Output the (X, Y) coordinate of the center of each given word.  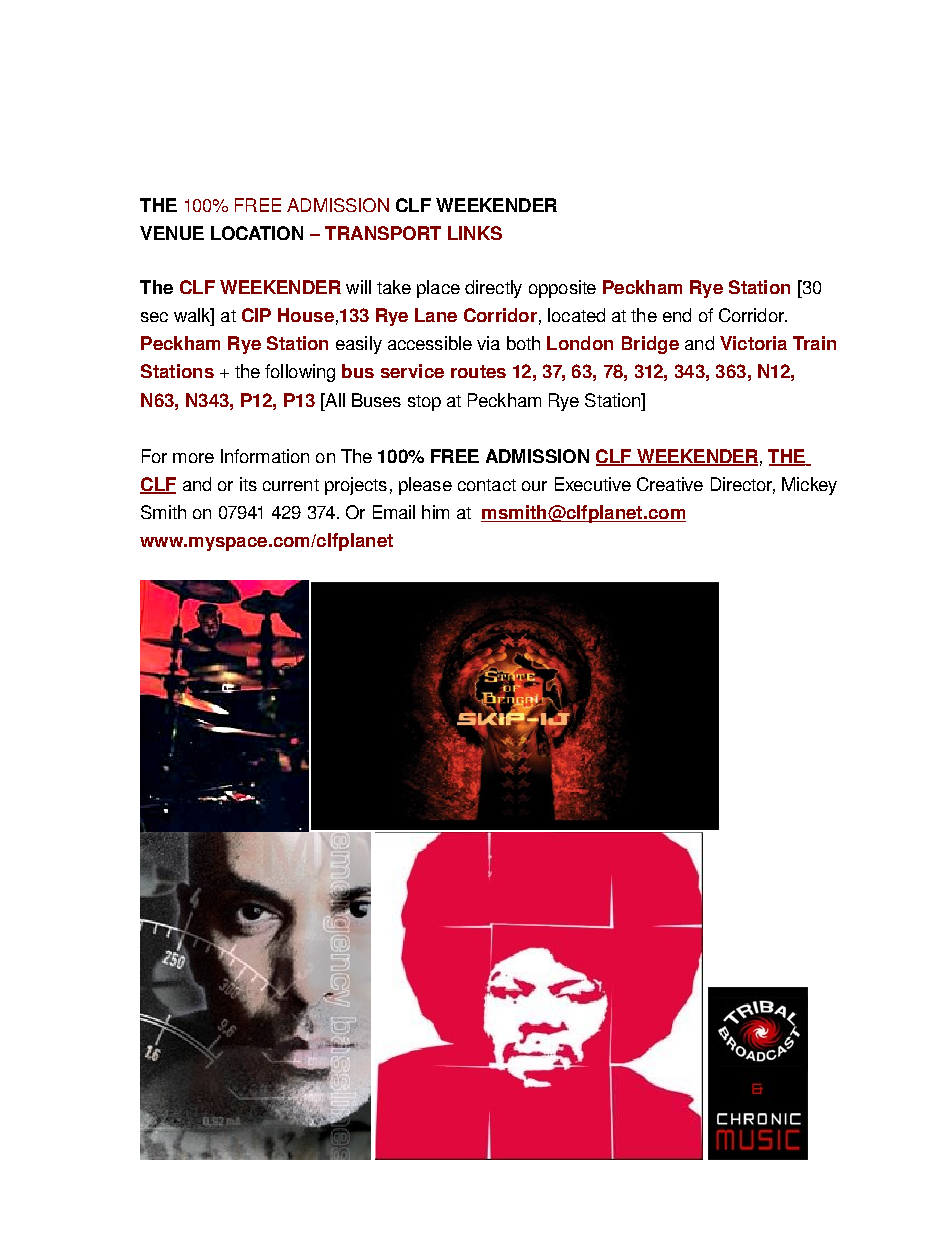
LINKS (475, 233)
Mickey (809, 486)
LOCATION (257, 233)
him (435, 512)
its (248, 484)
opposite (562, 289)
